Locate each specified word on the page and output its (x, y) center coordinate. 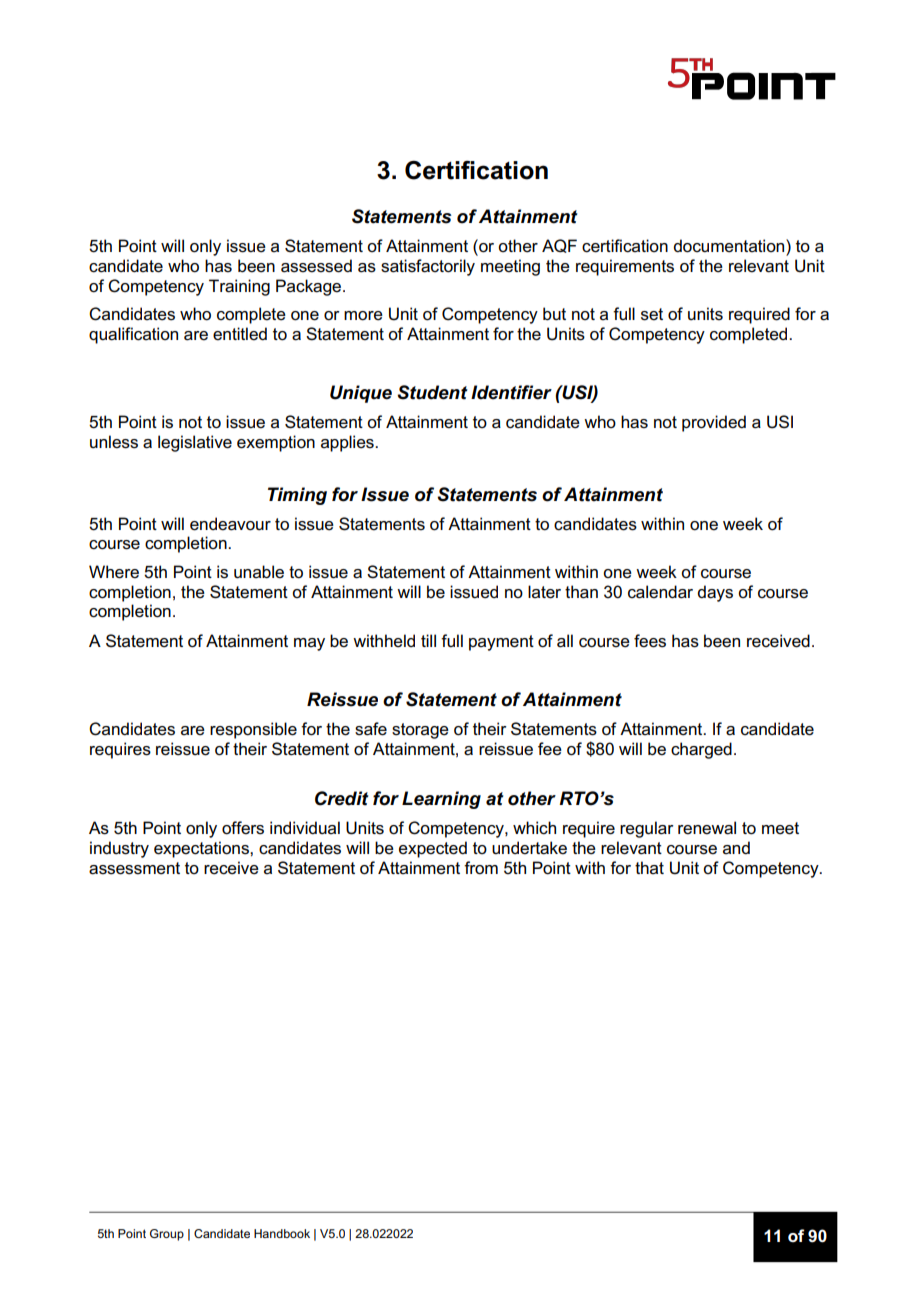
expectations (202, 849)
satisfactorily (428, 267)
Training (239, 287)
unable (259, 572)
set (652, 314)
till (428, 640)
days (715, 593)
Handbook (282, 1233)
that (649, 867)
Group (167, 1235)
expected (433, 849)
